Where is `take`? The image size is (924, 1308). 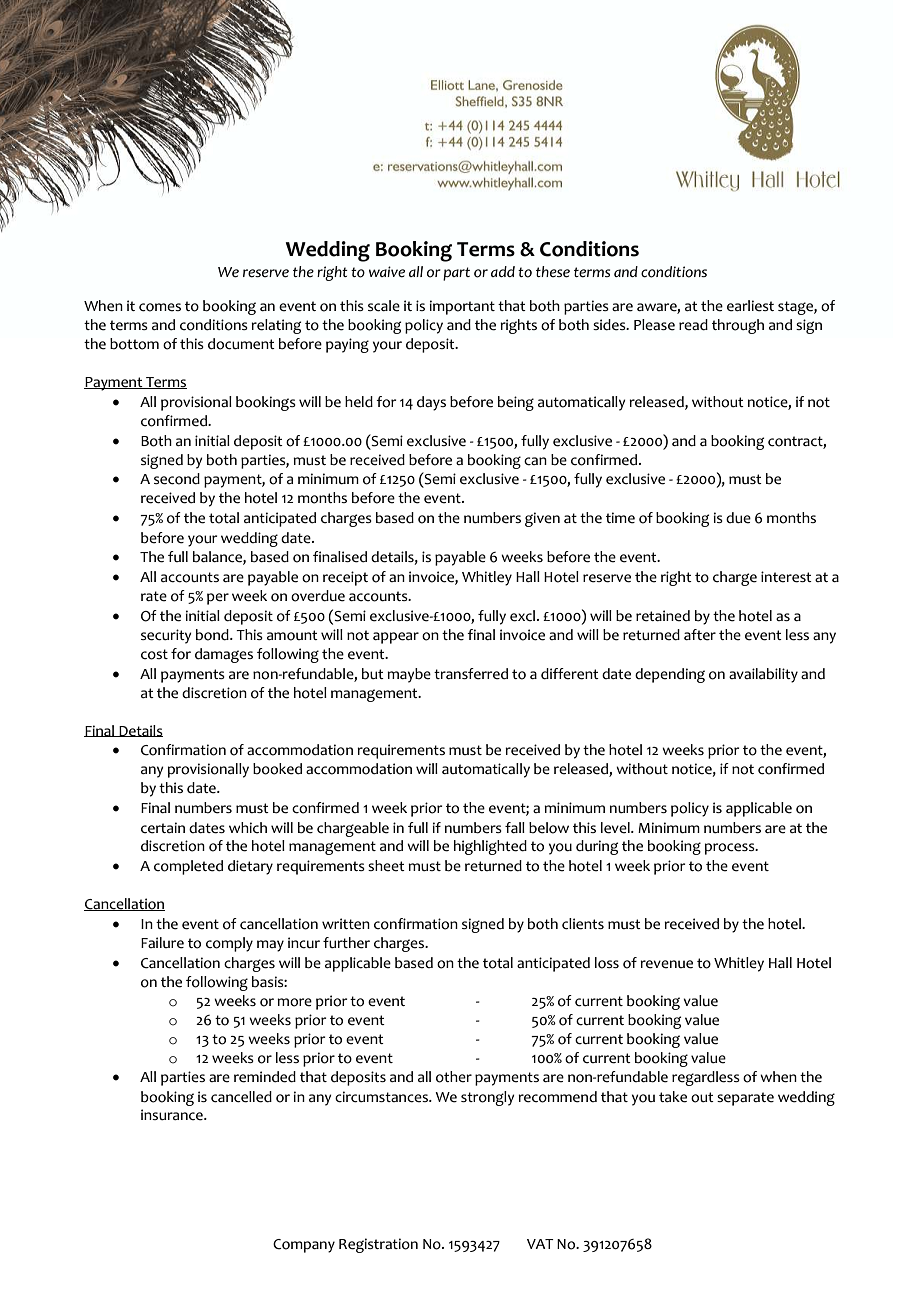 take is located at coordinates (673, 1097).
